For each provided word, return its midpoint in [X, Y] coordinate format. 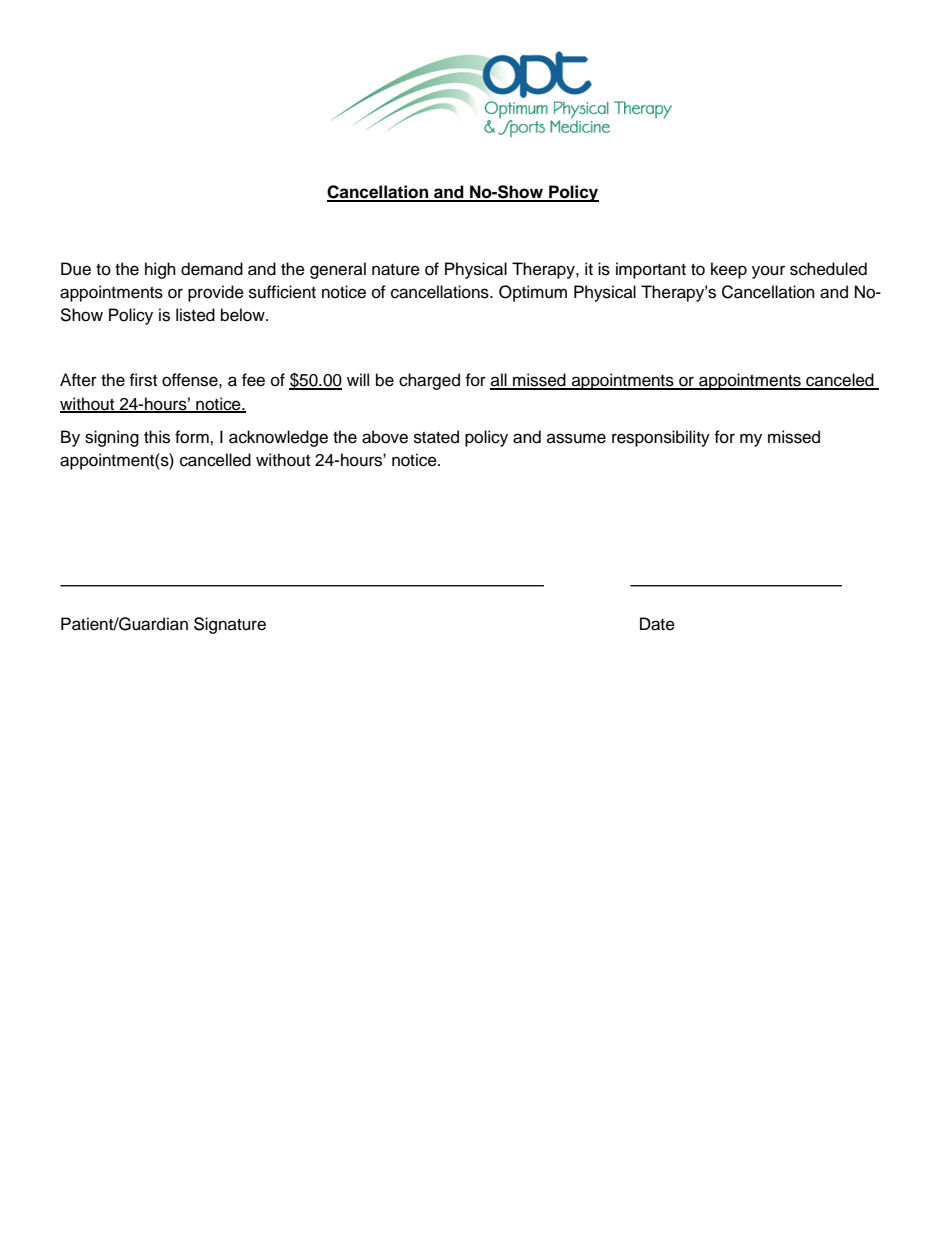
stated [436, 437]
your [768, 272]
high [160, 270]
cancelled [215, 460]
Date [657, 624]
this [157, 437]
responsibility [661, 438]
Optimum [533, 293]
